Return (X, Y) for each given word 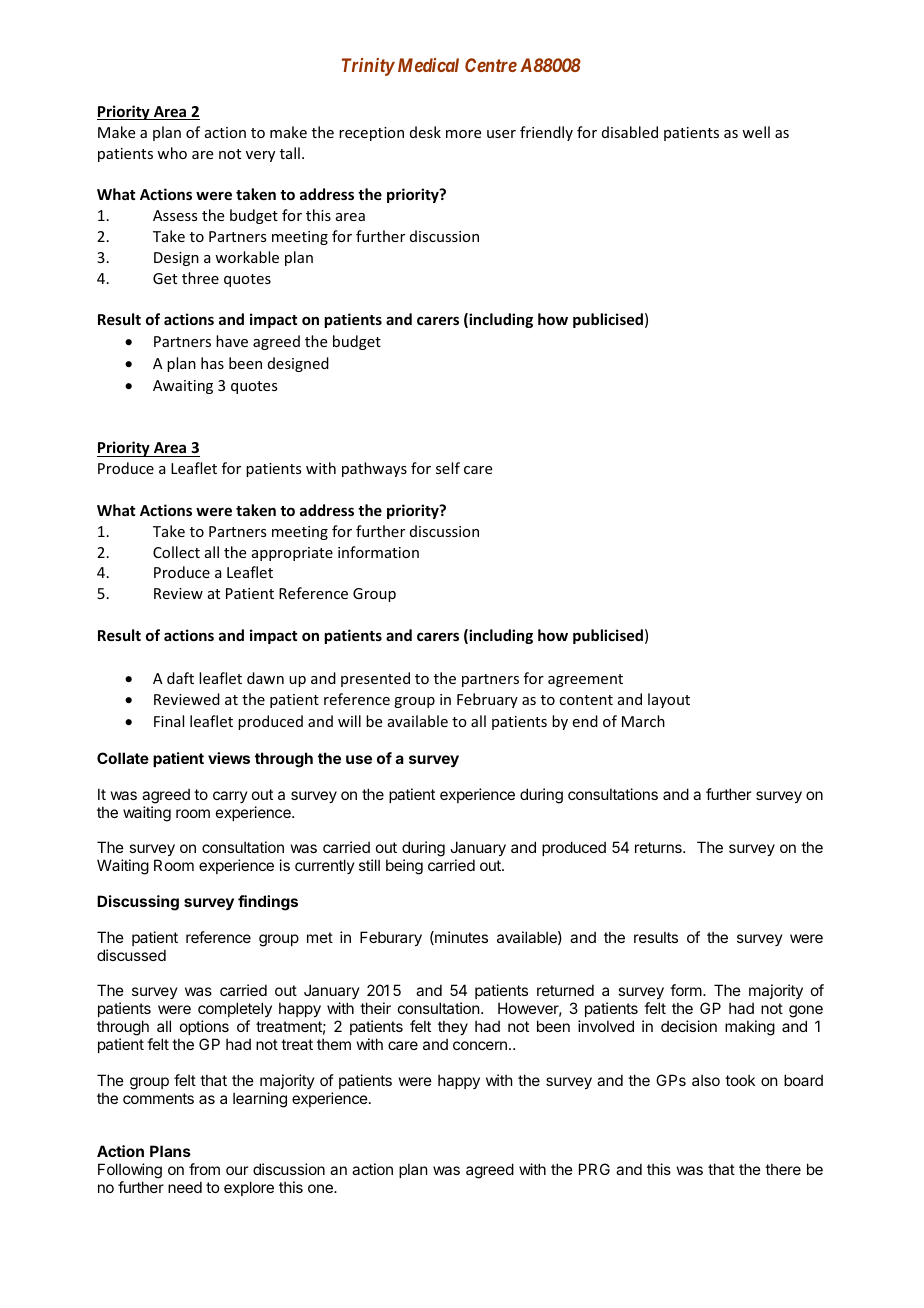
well (756, 132)
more (463, 134)
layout (669, 700)
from (204, 1169)
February (487, 700)
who (172, 153)
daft (180, 678)
